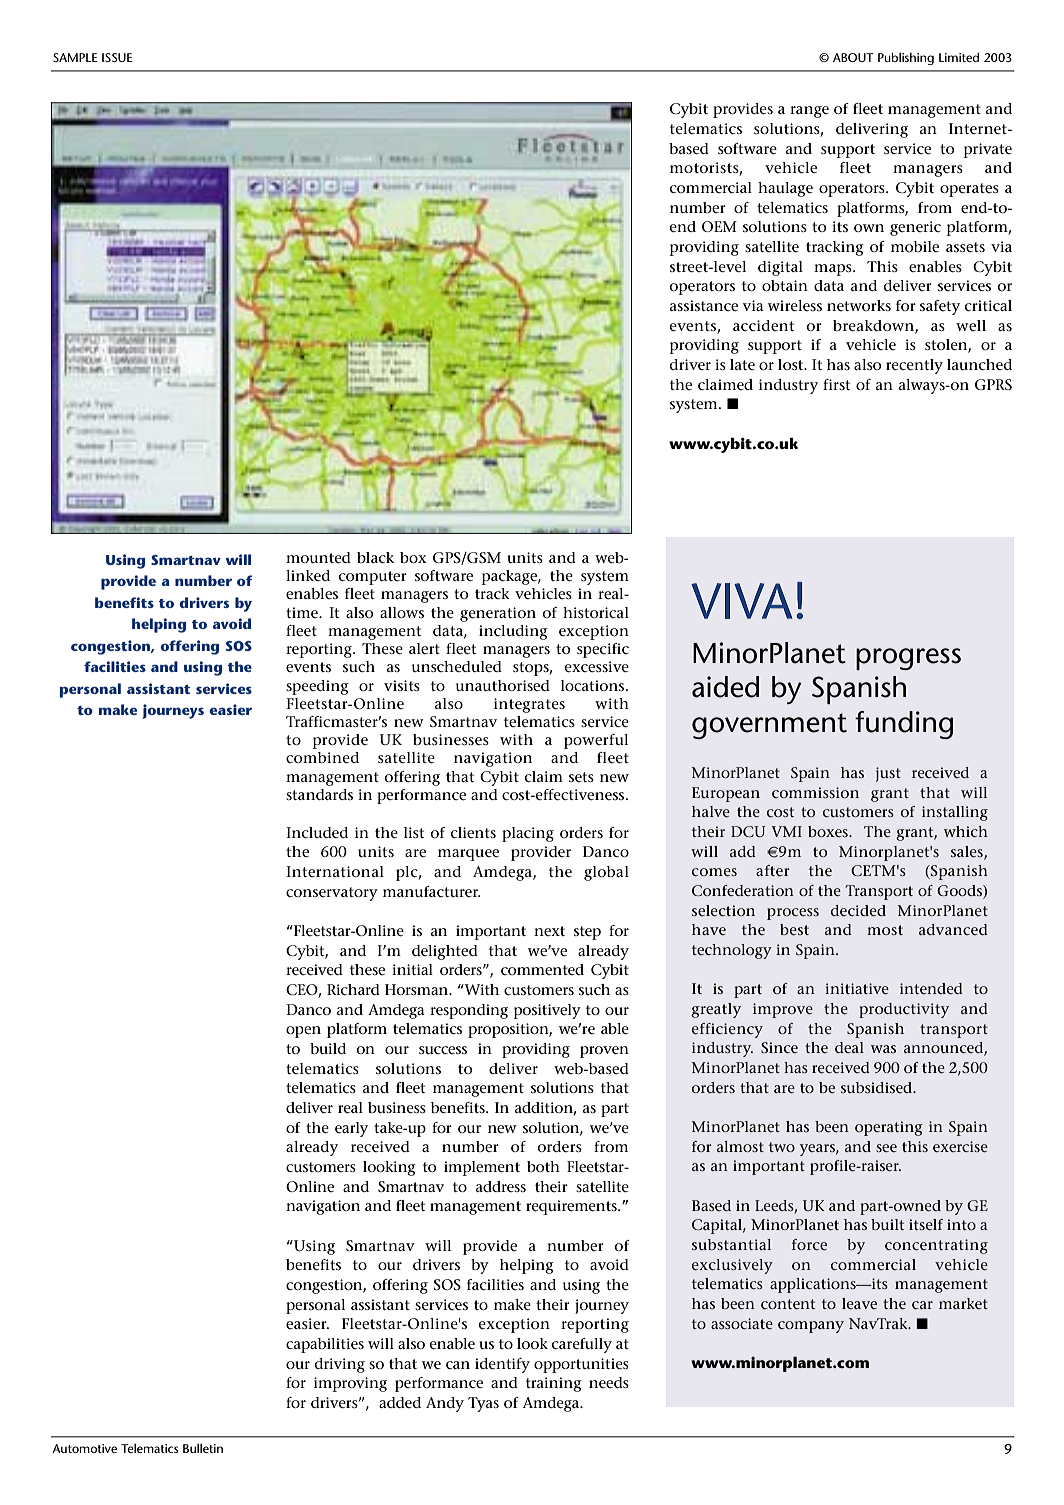 The height and width of the screenshot is (1505, 1064). I want to click on Bulletin, so click(203, 1448).
